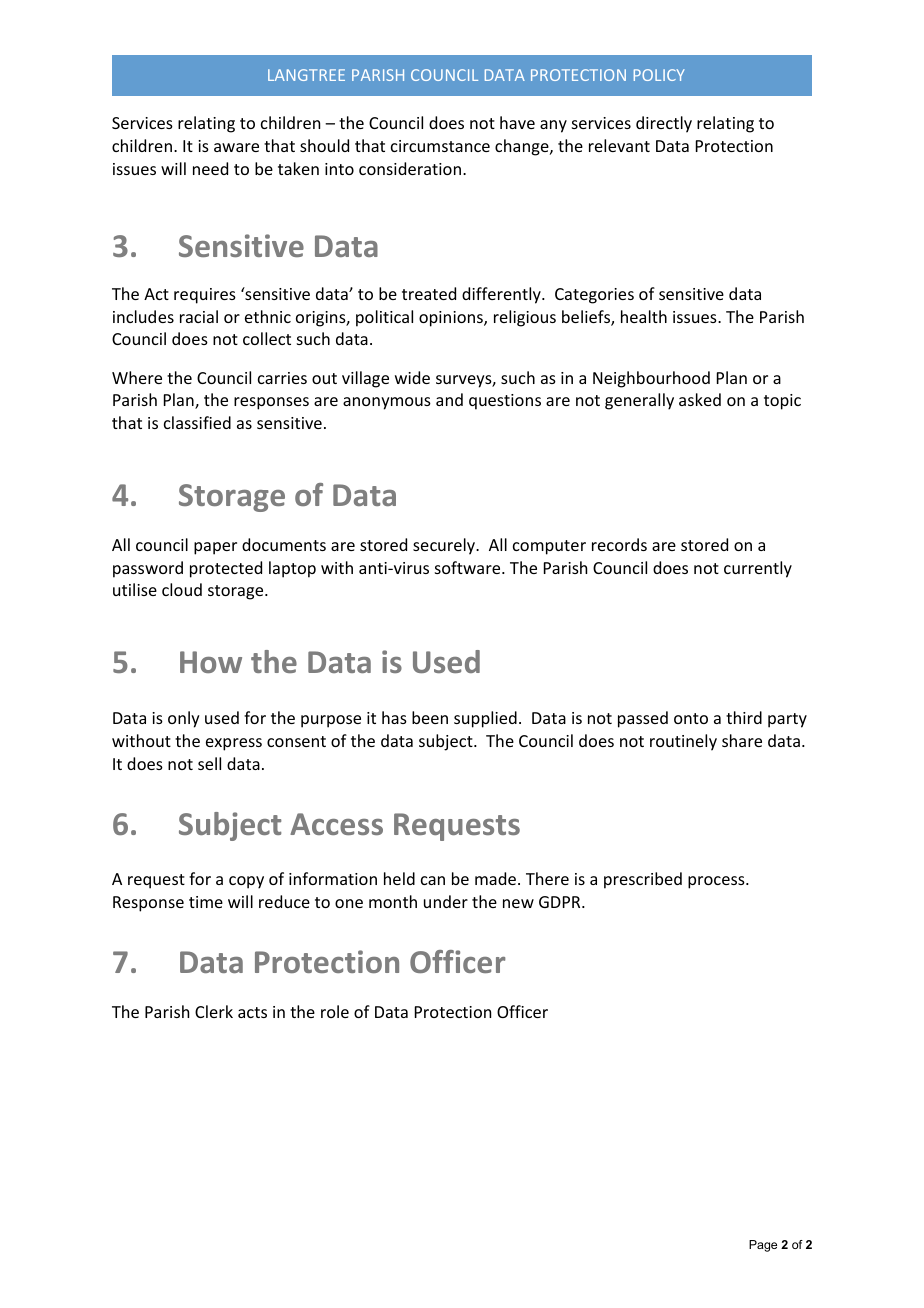  I want to click on Page, so click(763, 1246).
